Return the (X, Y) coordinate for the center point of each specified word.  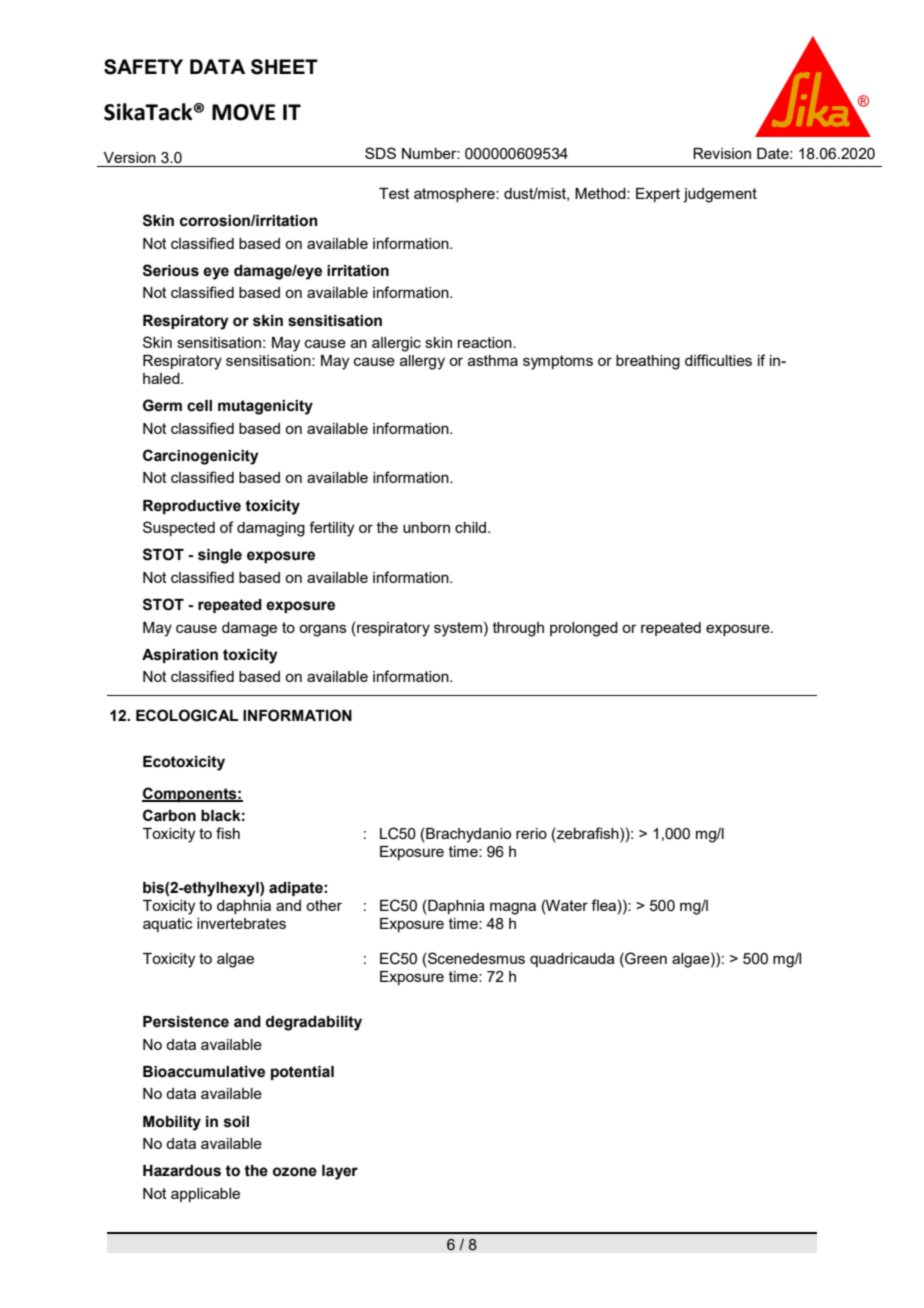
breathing (648, 362)
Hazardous (182, 1171)
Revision (722, 153)
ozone (295, 1172)
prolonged (584, 629)
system (458, 629)
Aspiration (180, 656)
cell (199, 406)
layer (340, 1172)
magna (513, 908)
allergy (422, 362)
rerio (531, 833)
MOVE (243, 112)
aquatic (168, 925)
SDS (380, 153)
